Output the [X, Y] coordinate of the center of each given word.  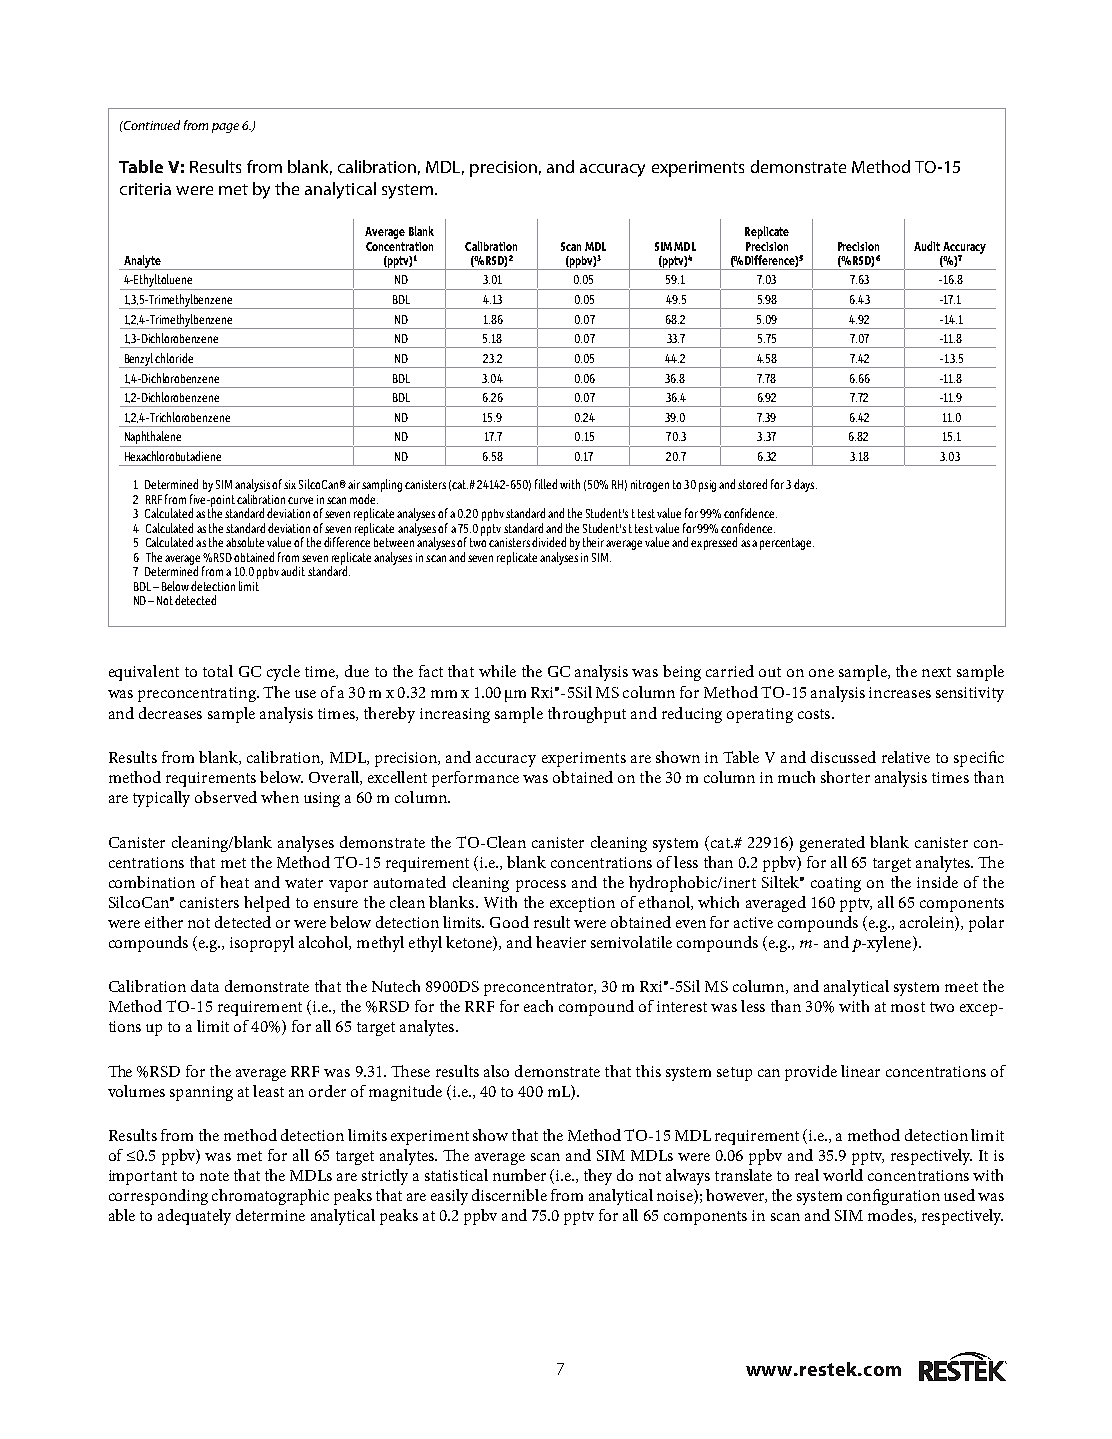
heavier [561, 942]
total [218, 671]
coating [836, 884]
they [598, 1177]
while [497, 671]
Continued [151, 125]
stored [752, 484]
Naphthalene [153, 437]
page [225, 128]
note [214, 1176]
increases [900, 692]
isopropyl [262, 944]
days [805, 485]
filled [546, 484]
